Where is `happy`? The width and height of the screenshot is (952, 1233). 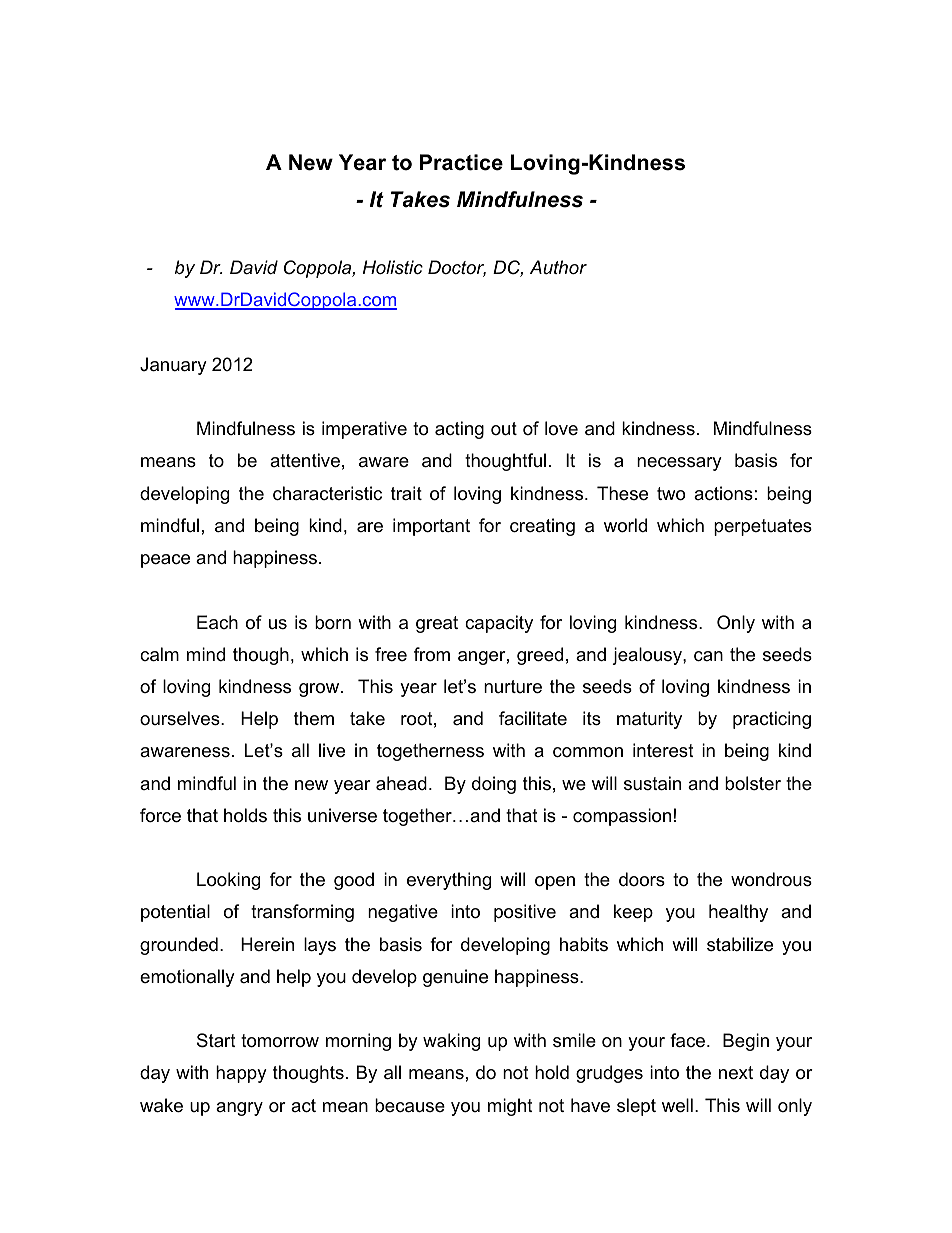 happy is located at coordinates (241, 1074).
